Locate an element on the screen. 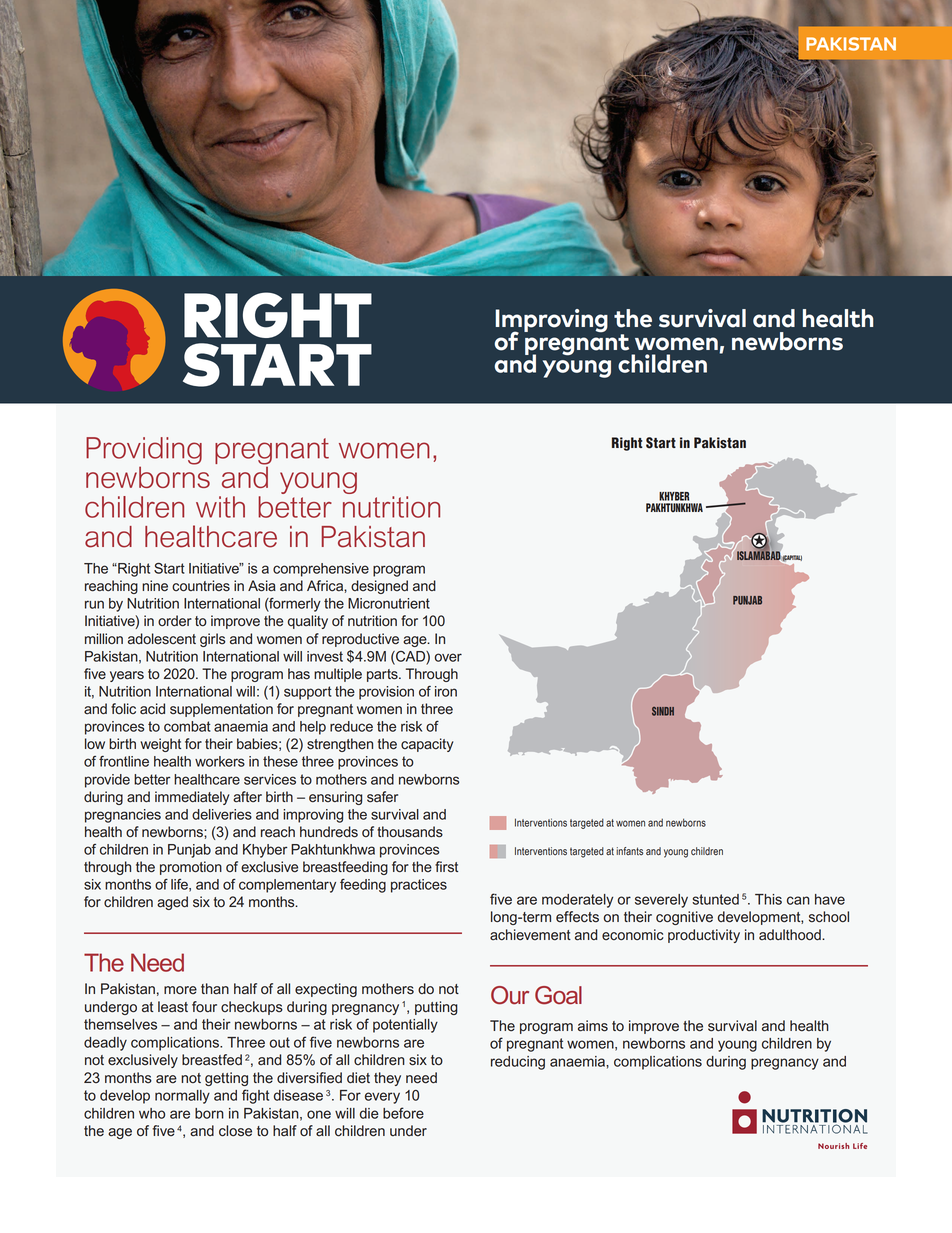 Image resolution: width=952 pixels, height=1233 pixels. iron is located at coordinates (446, 691).
